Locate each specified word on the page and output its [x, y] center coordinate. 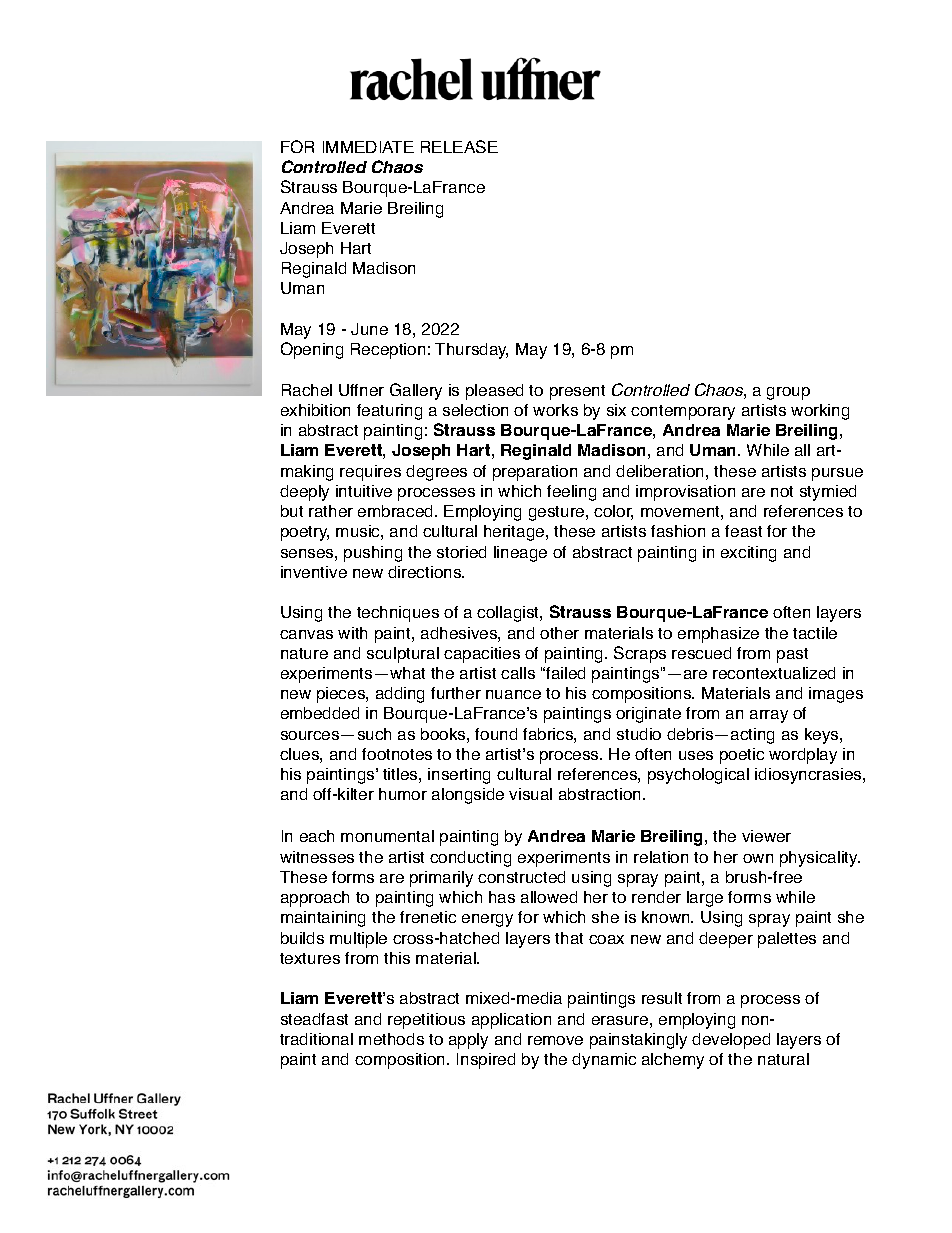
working [820, 412]
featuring [389, 412]
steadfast [314, 1019]
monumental [387, 836]
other [559, 633]
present [577, 392]
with [352, 633]
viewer [766, 836]
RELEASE [459, 146]
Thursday [471, 351]
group [788, 393]
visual [530, 794]
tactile [815, 633]
